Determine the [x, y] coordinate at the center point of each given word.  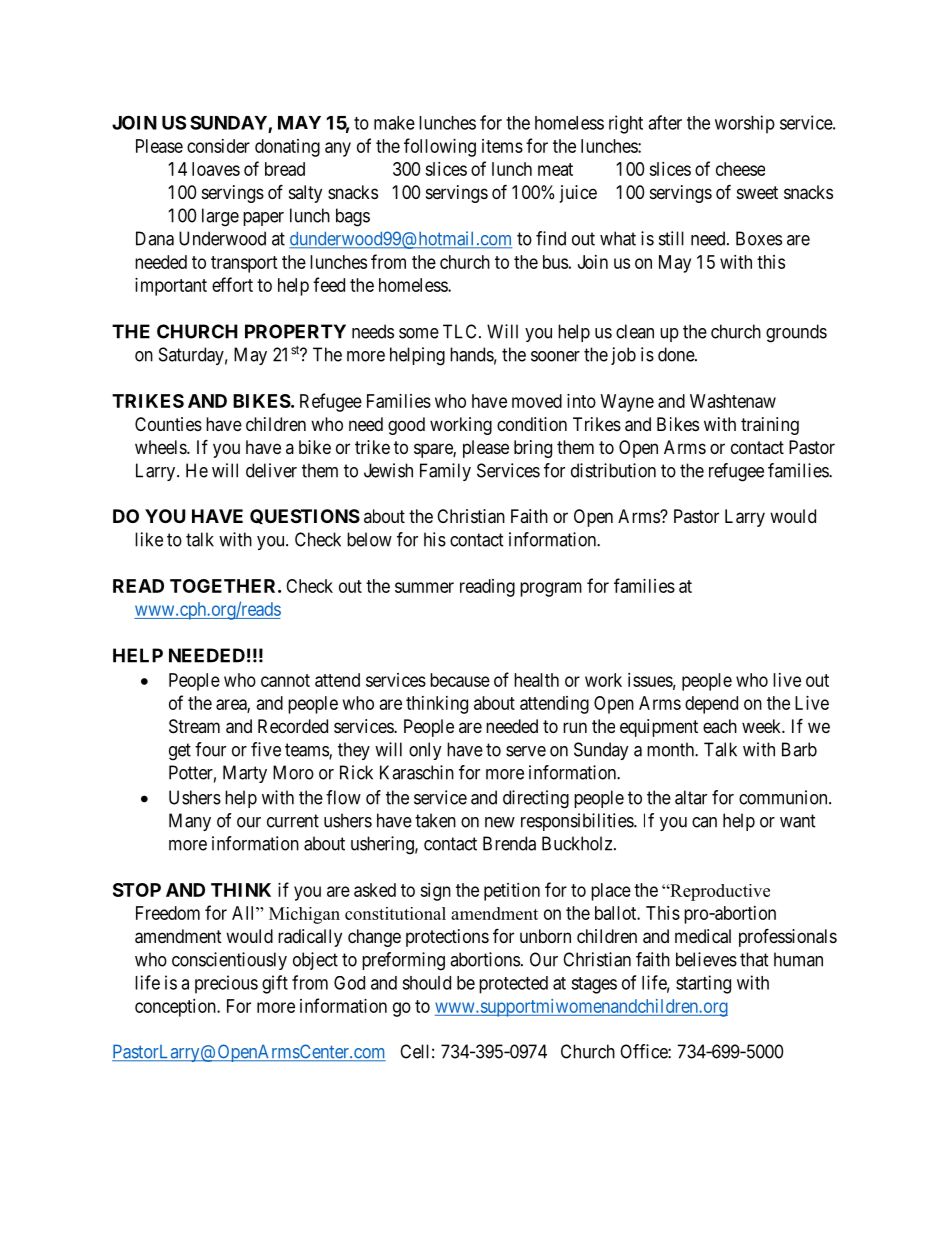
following [440, 147]
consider [218, 146]
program [551, 589]
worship [745, 124]
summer [424, 587]
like [149, 539]
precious [226, 984]
